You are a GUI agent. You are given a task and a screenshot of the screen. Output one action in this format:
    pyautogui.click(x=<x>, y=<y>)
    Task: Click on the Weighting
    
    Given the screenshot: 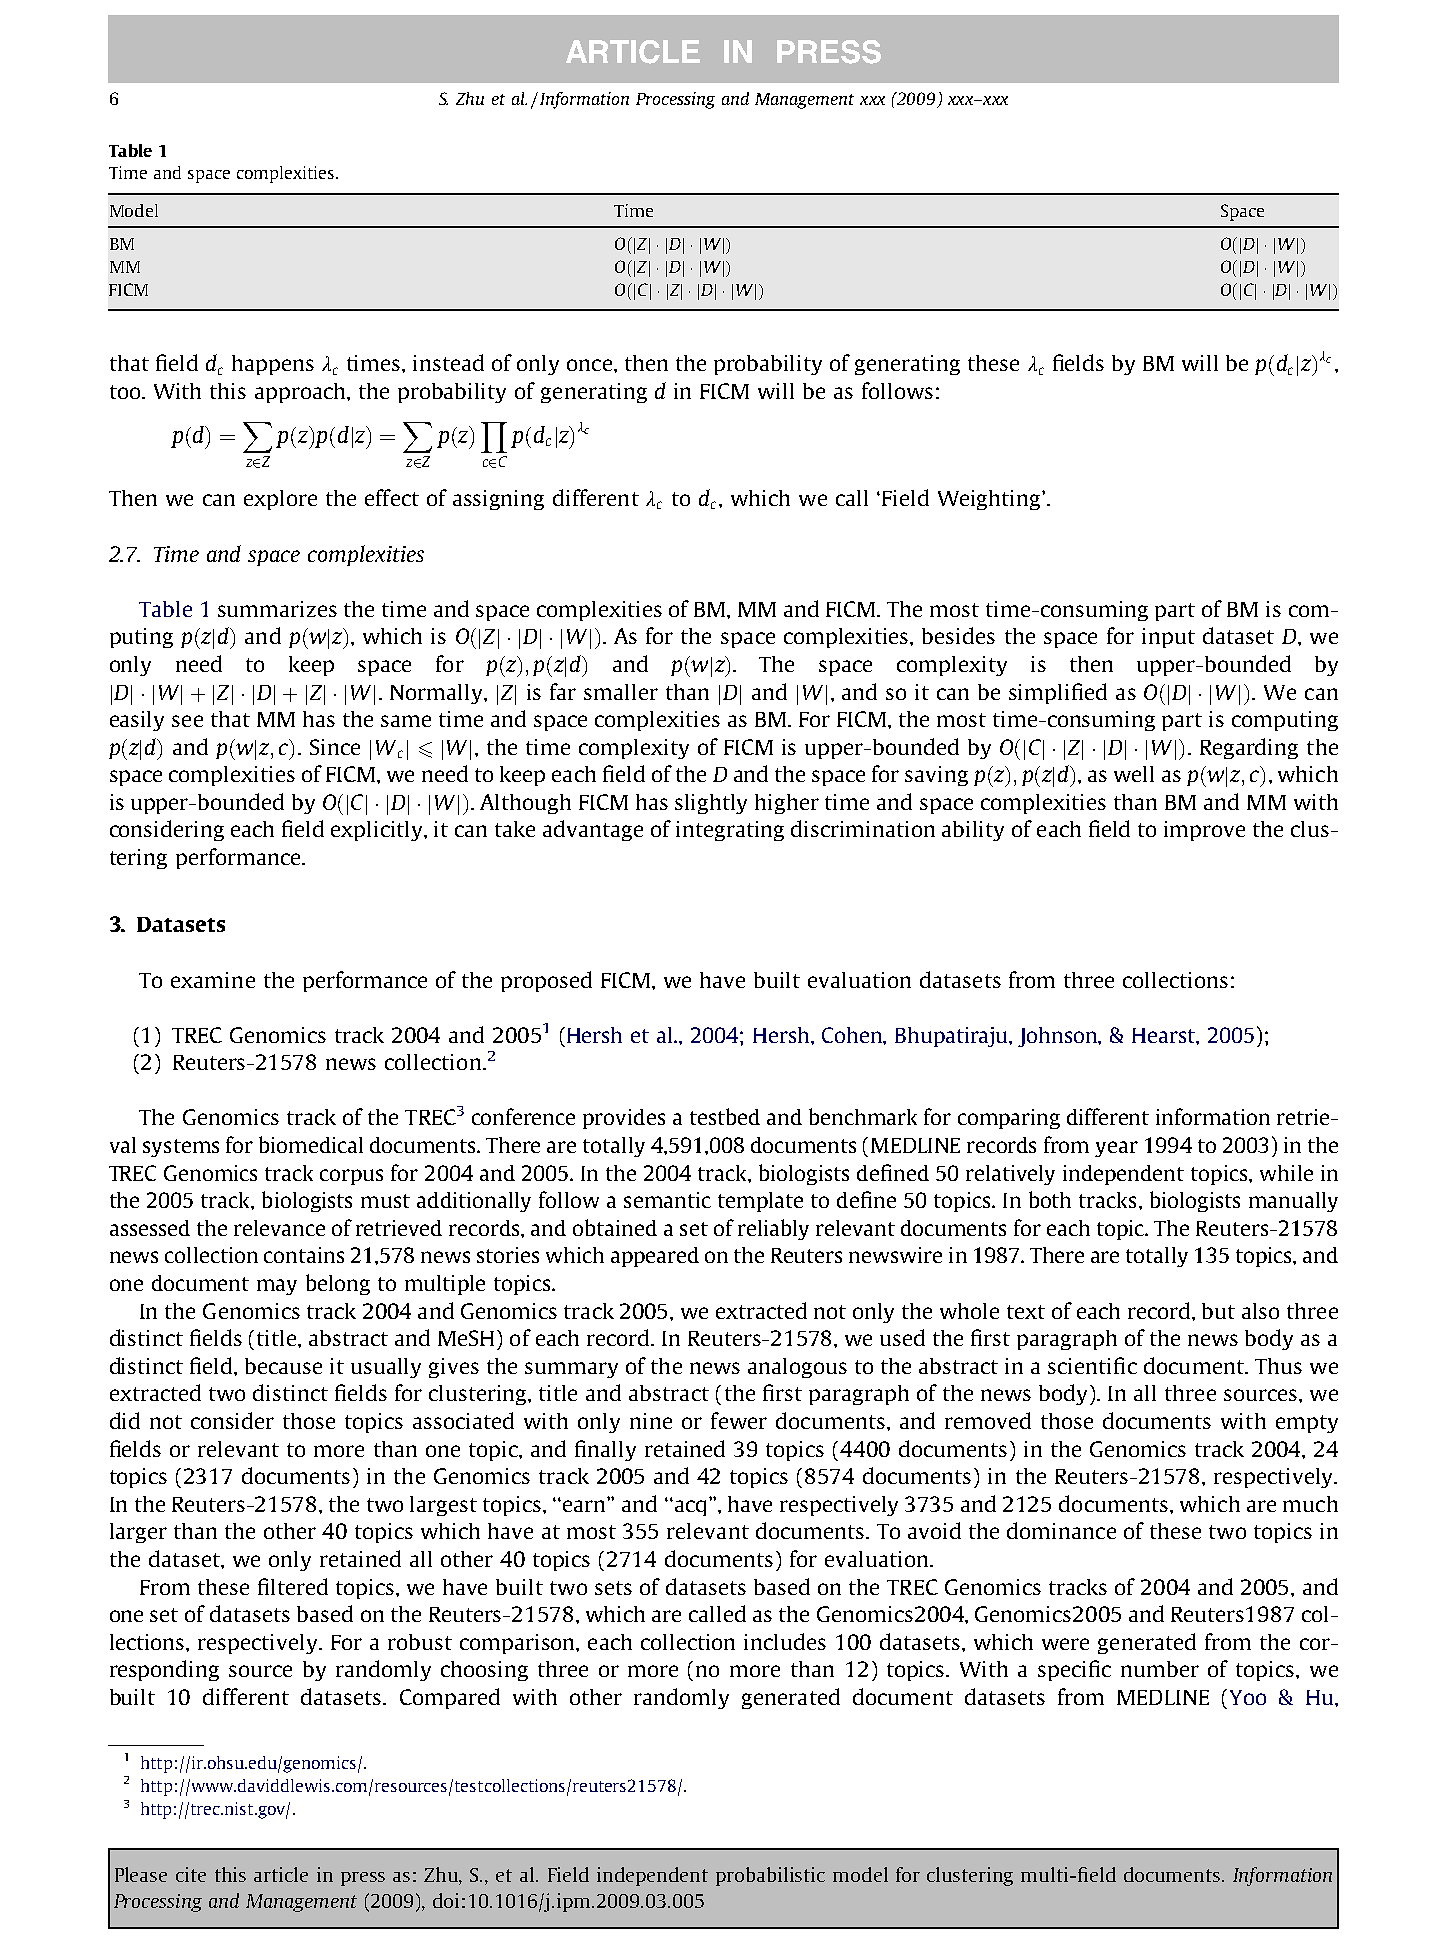 What is the action you would take?
    pyautogui.click(x=990, y=500)
